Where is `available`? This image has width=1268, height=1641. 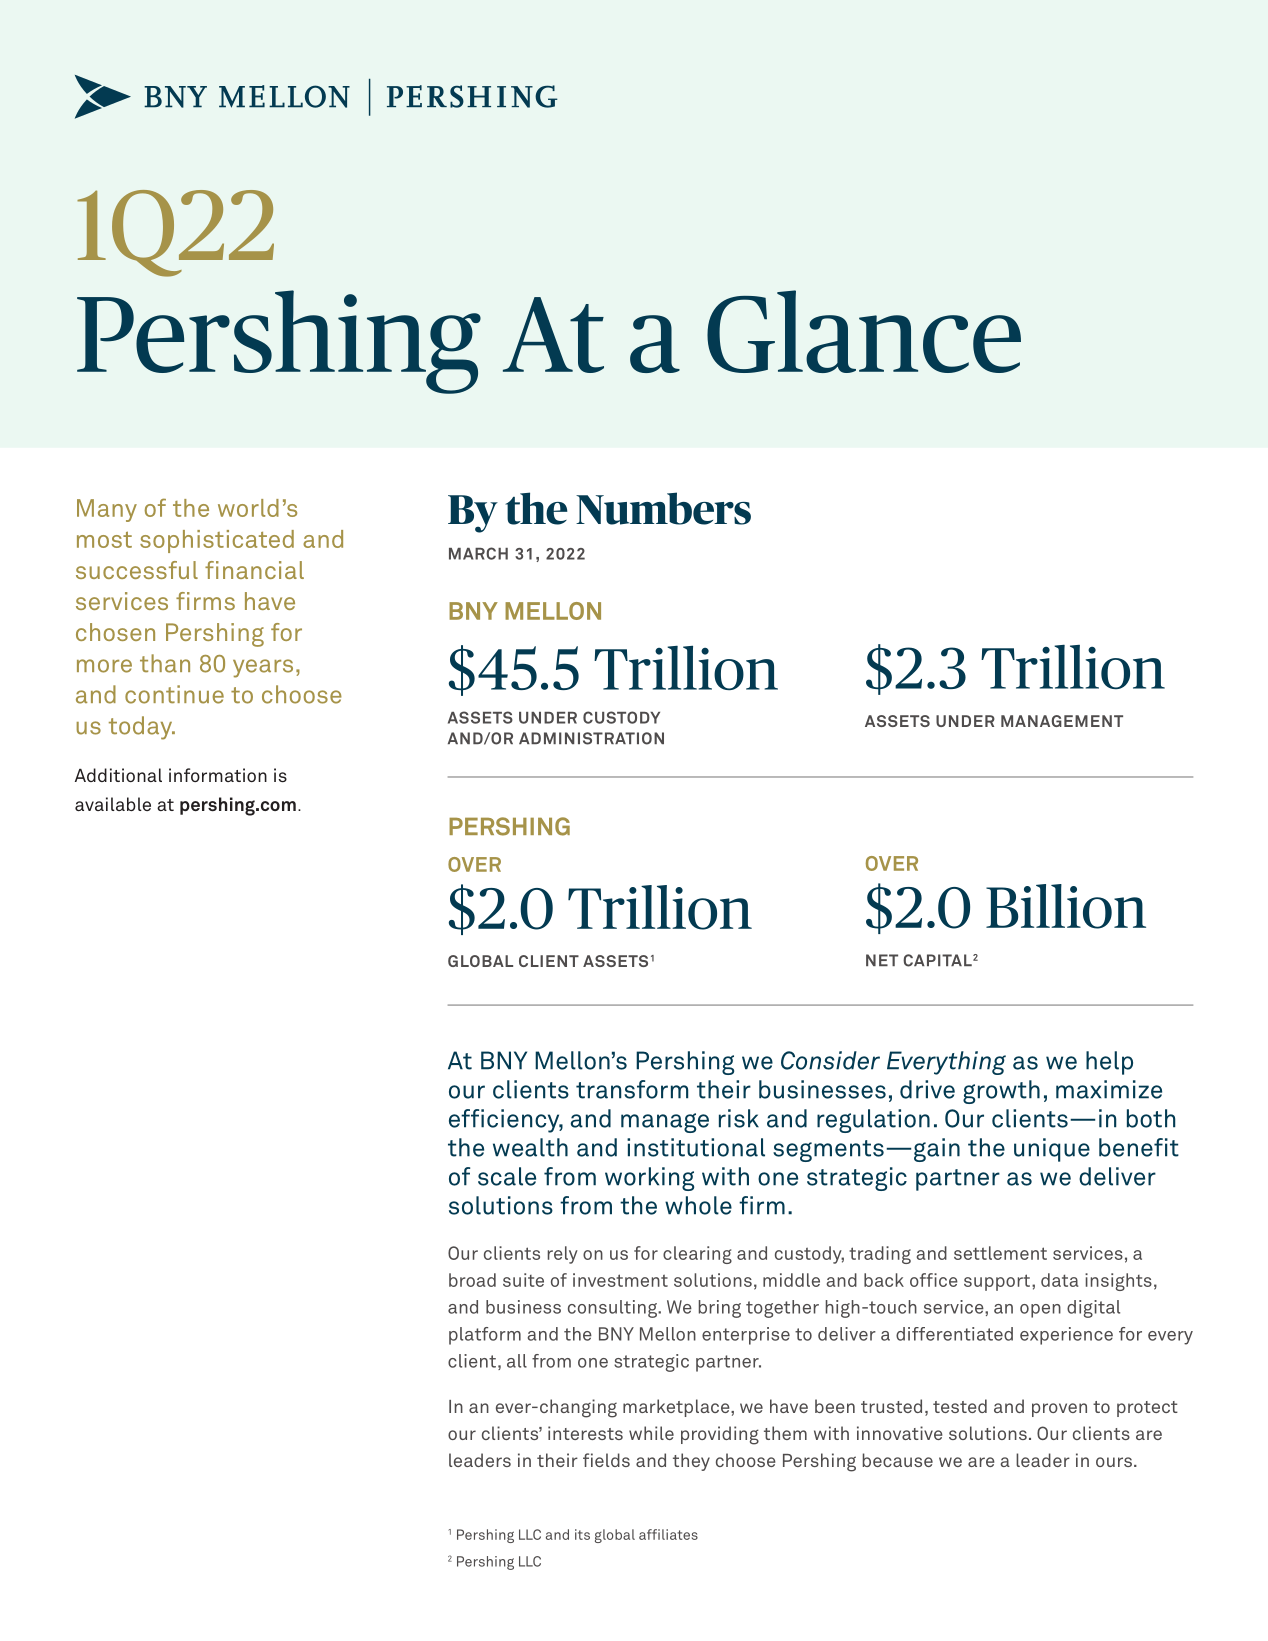 available is located at coordinates (113, 804).
